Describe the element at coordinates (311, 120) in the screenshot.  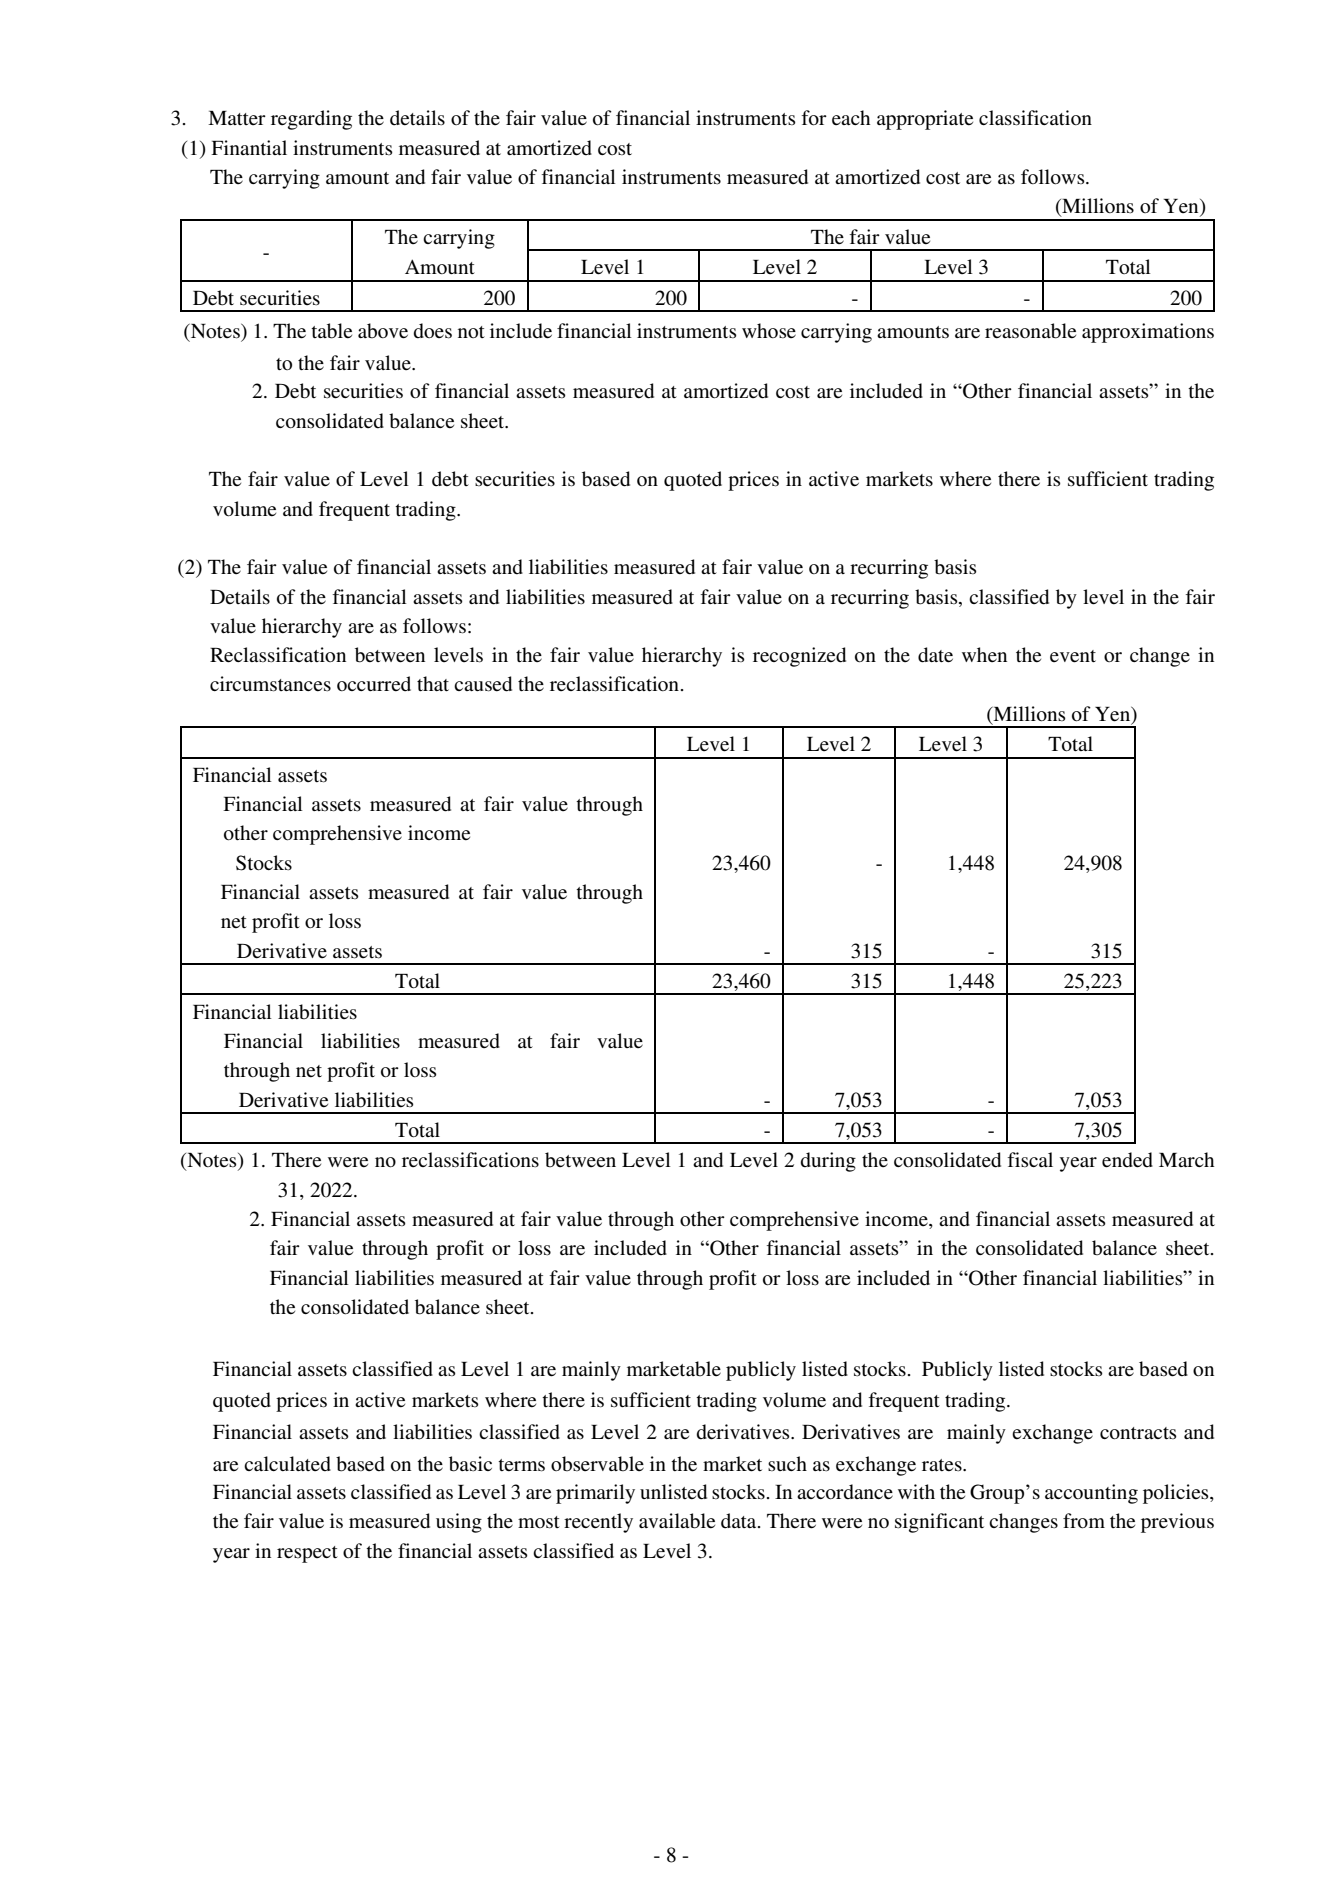
I see `regarding` at that location.
